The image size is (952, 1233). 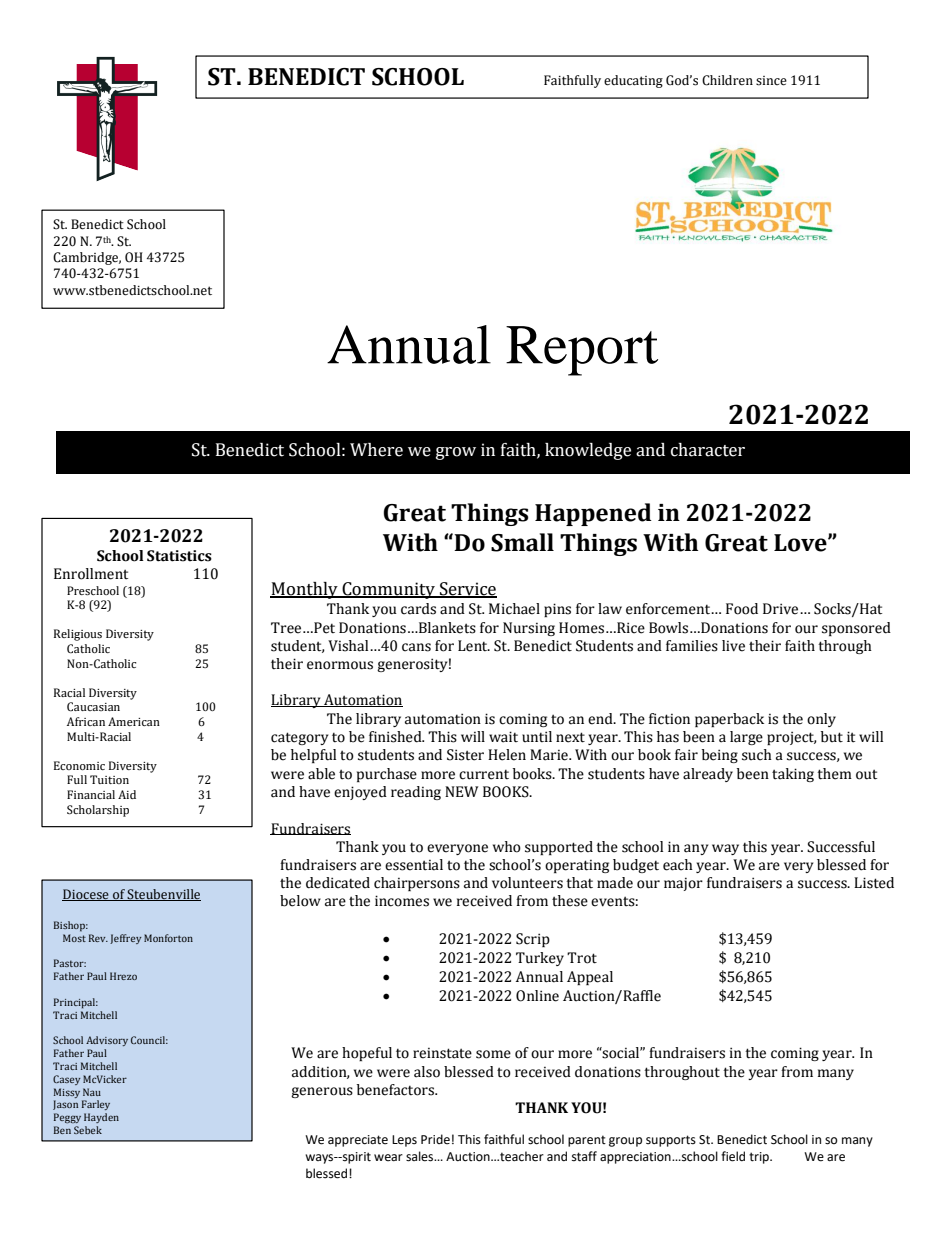 I want to click on since, so click(x=771, y=81).
